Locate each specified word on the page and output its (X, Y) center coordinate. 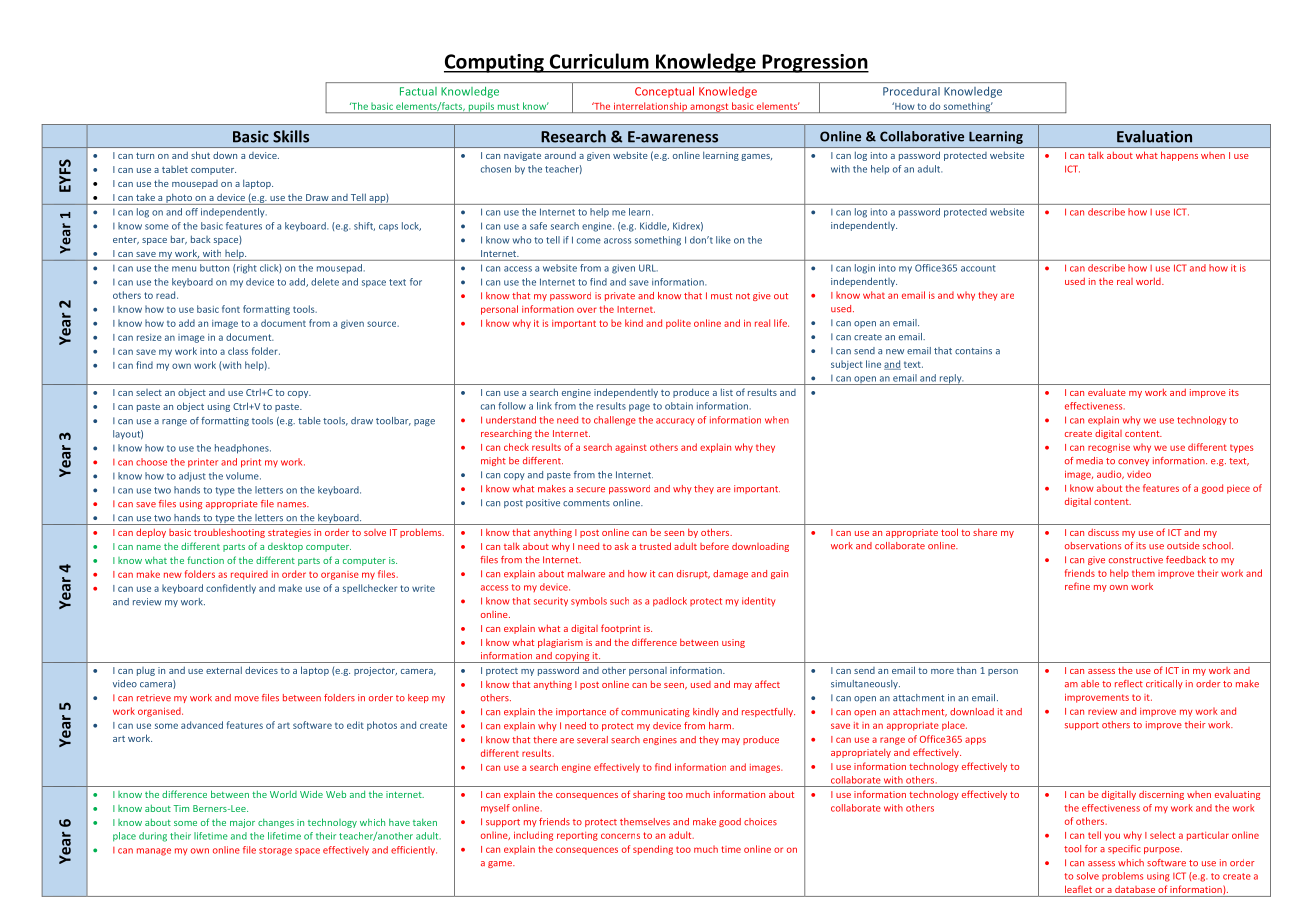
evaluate (1107, 392)
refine (1077, 586)
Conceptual (664, 92)
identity (758, 602)
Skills (291, 136)
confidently (231, 589)
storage (275, 851)
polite (678, 324)
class (238, 351)
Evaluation (1154, 136)
